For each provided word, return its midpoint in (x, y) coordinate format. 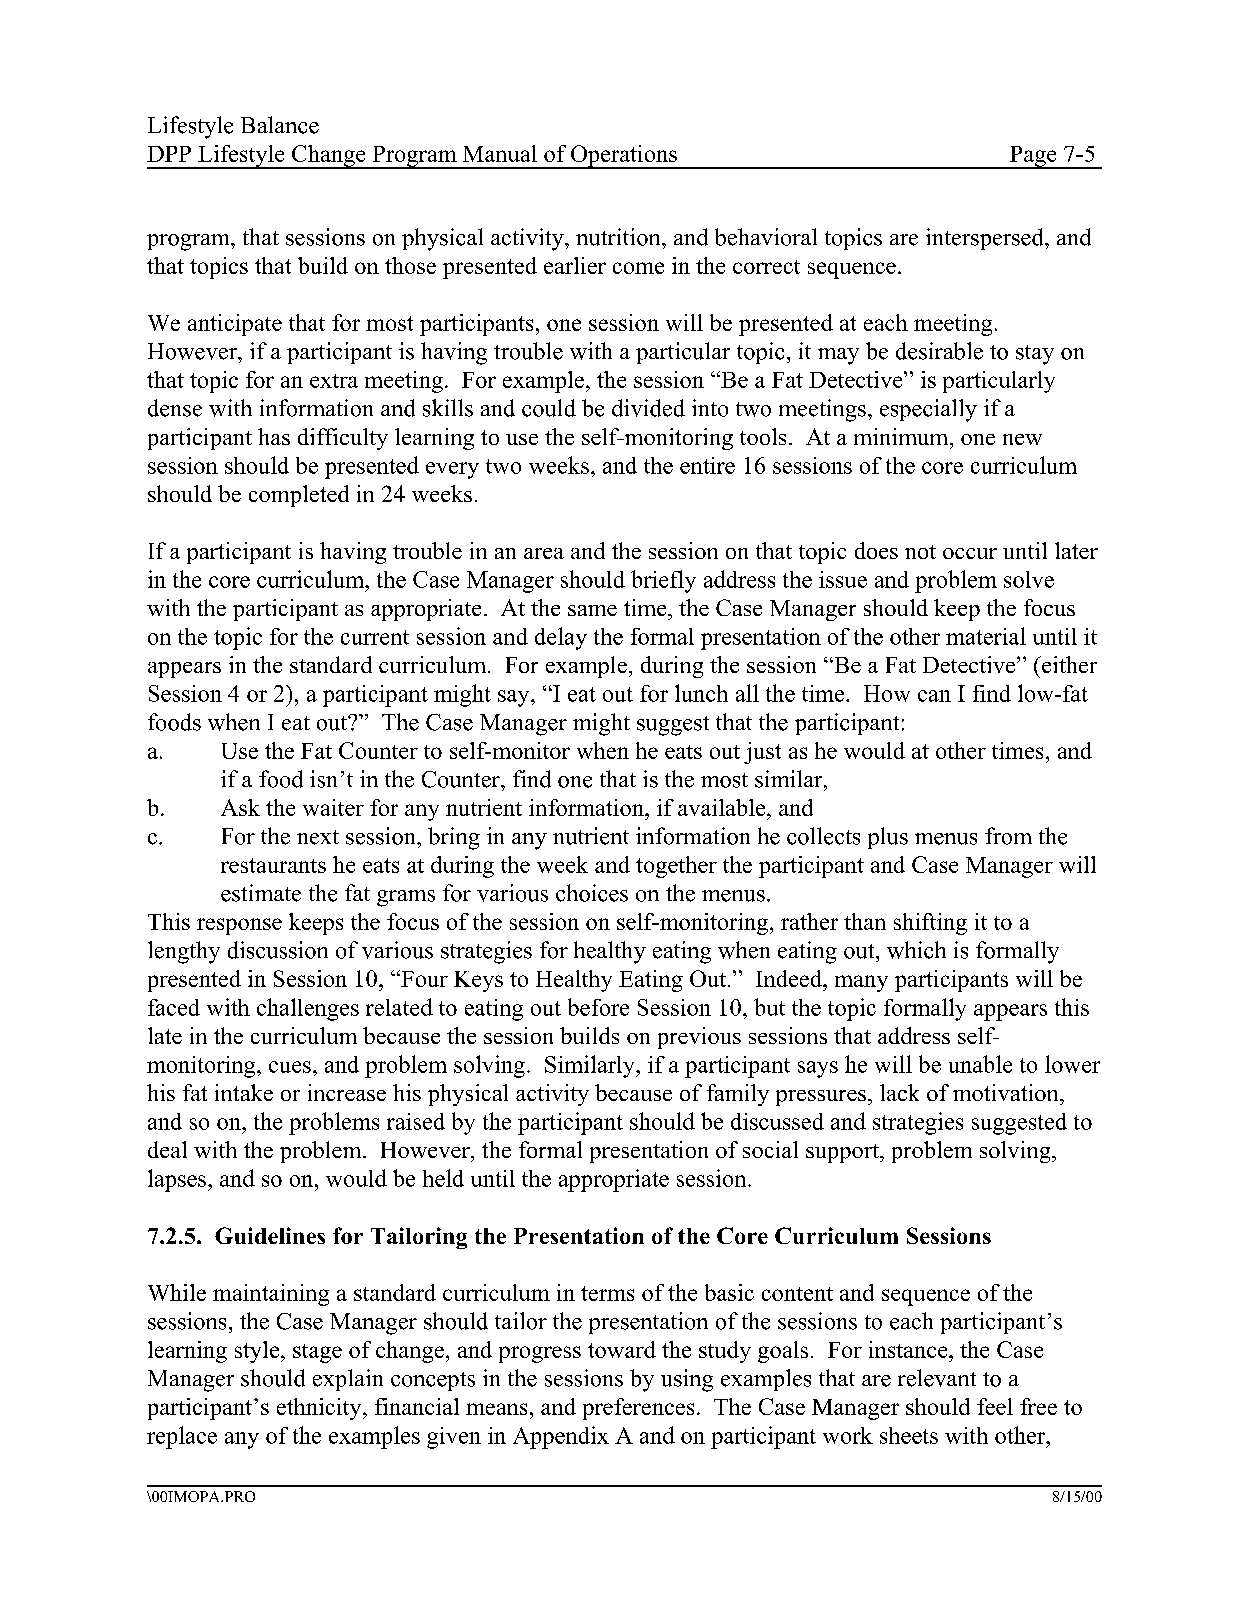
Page (1033, 157)
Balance (280, 125)
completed (299, 496)
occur (970, 553)
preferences (638, 1409)
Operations (624, 157)
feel (995, 1406)
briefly (663, 581)
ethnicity (320, 1409)
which (916, 950)
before (598, 1007)
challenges (308, 1009)
